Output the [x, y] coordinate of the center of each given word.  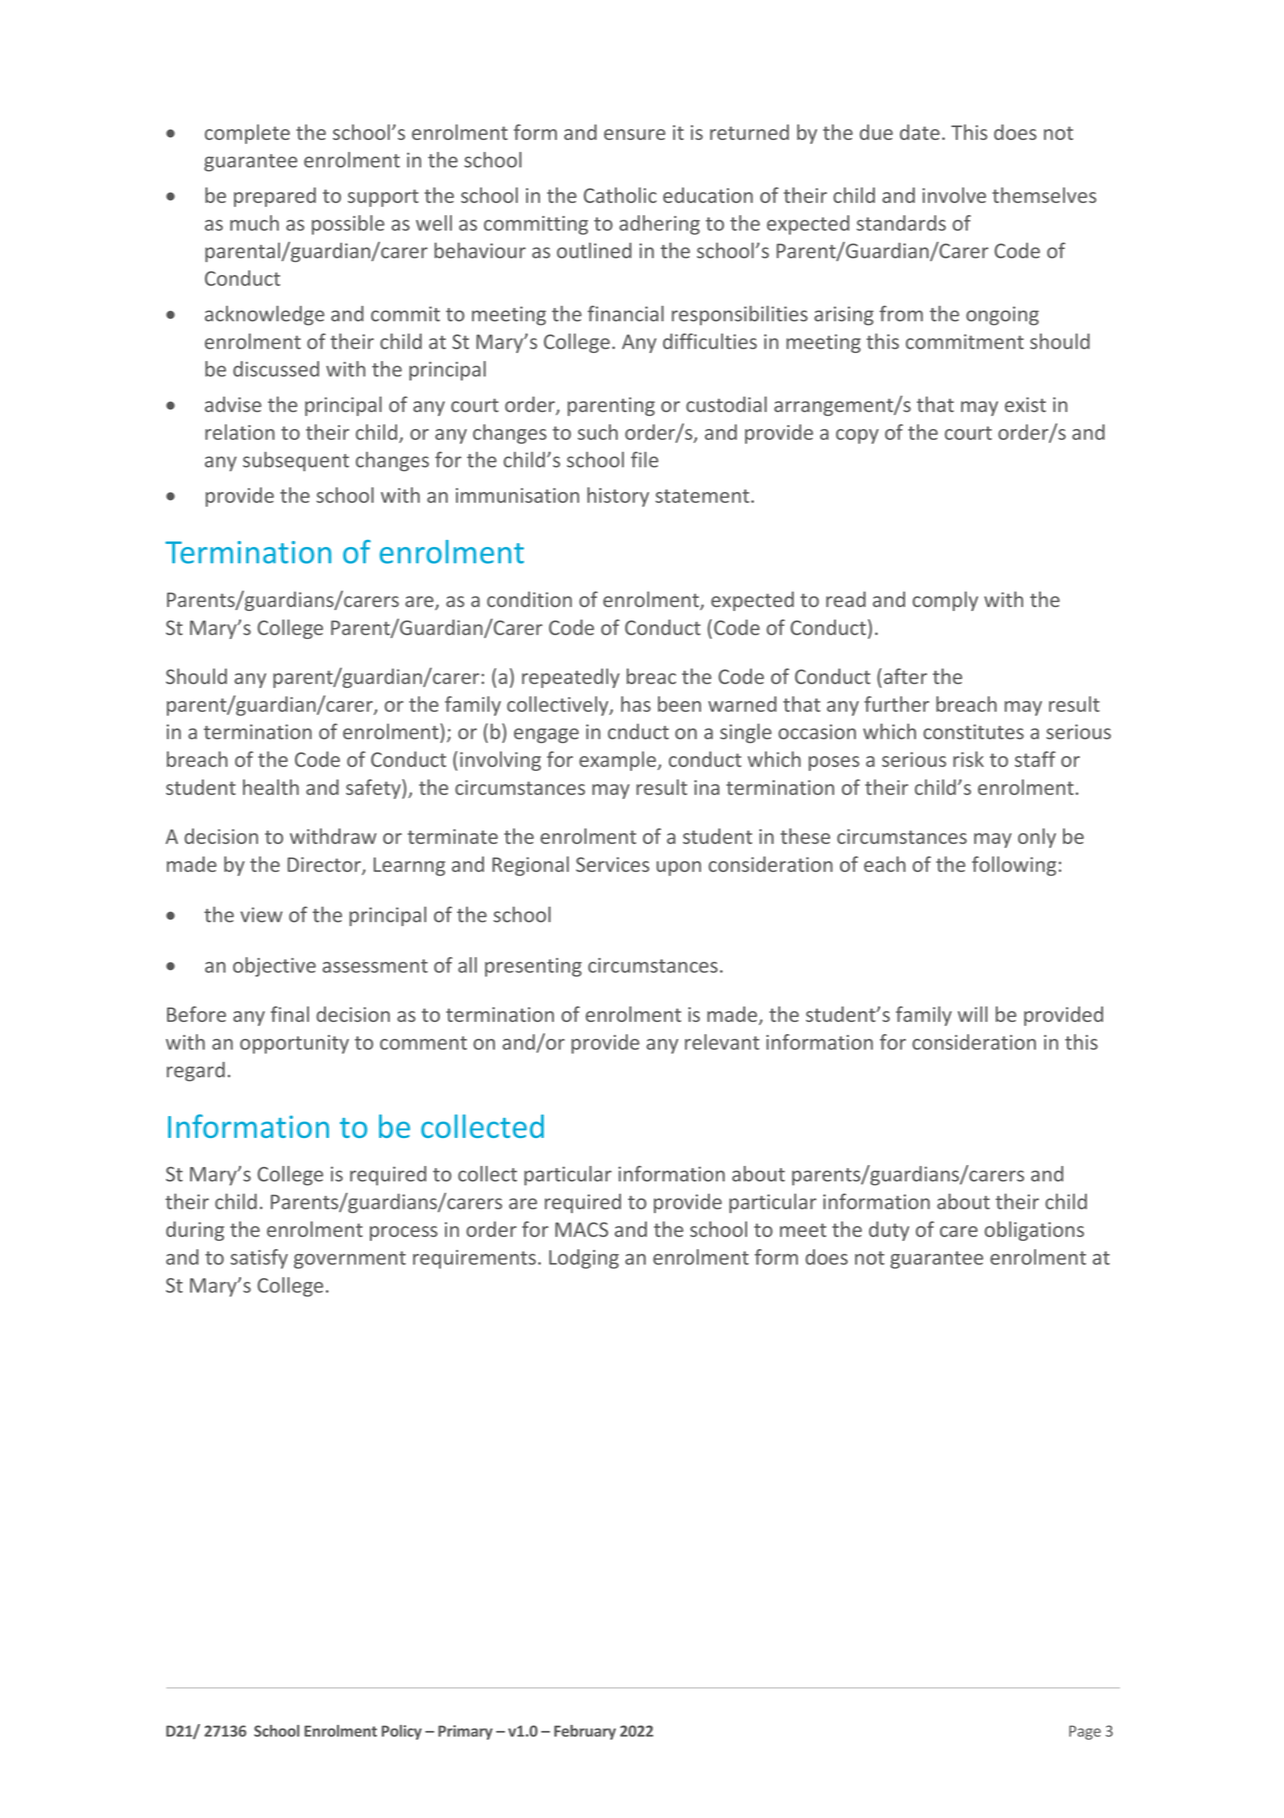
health [271, 787]
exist [1025, 404]
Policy [402, 1732]
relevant [722, 1042]
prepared [275, 197]
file [644, 459]
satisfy [259, 1259]
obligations [1034, 1231]
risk [968, 759]
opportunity [294, 1044]
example [618, 761]
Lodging [584, 1259]
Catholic [620, 195]
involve [954, 195]
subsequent [296, 462]
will [973, 1014]
